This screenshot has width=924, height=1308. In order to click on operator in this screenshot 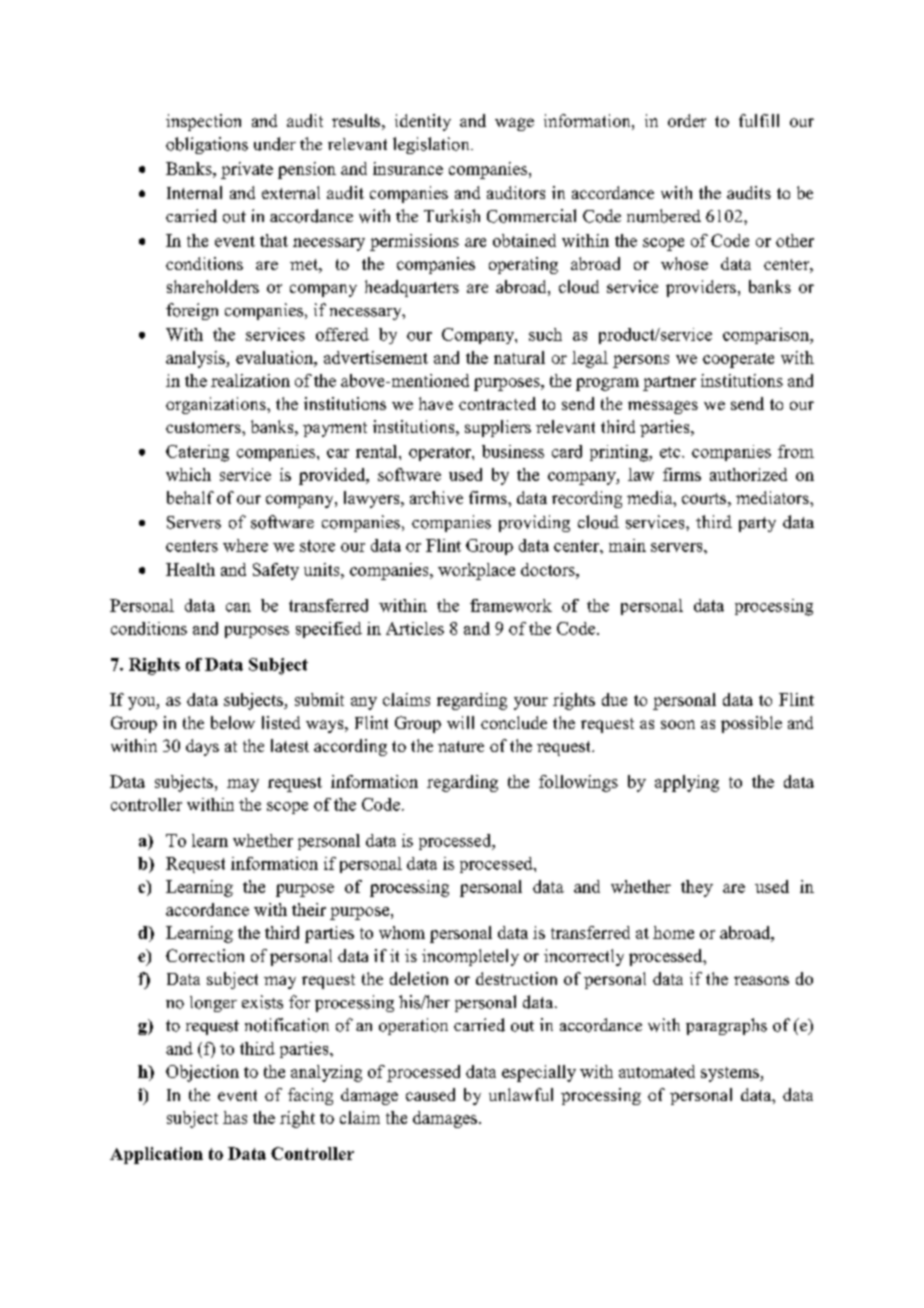, I will do `click(441, 454)`.
